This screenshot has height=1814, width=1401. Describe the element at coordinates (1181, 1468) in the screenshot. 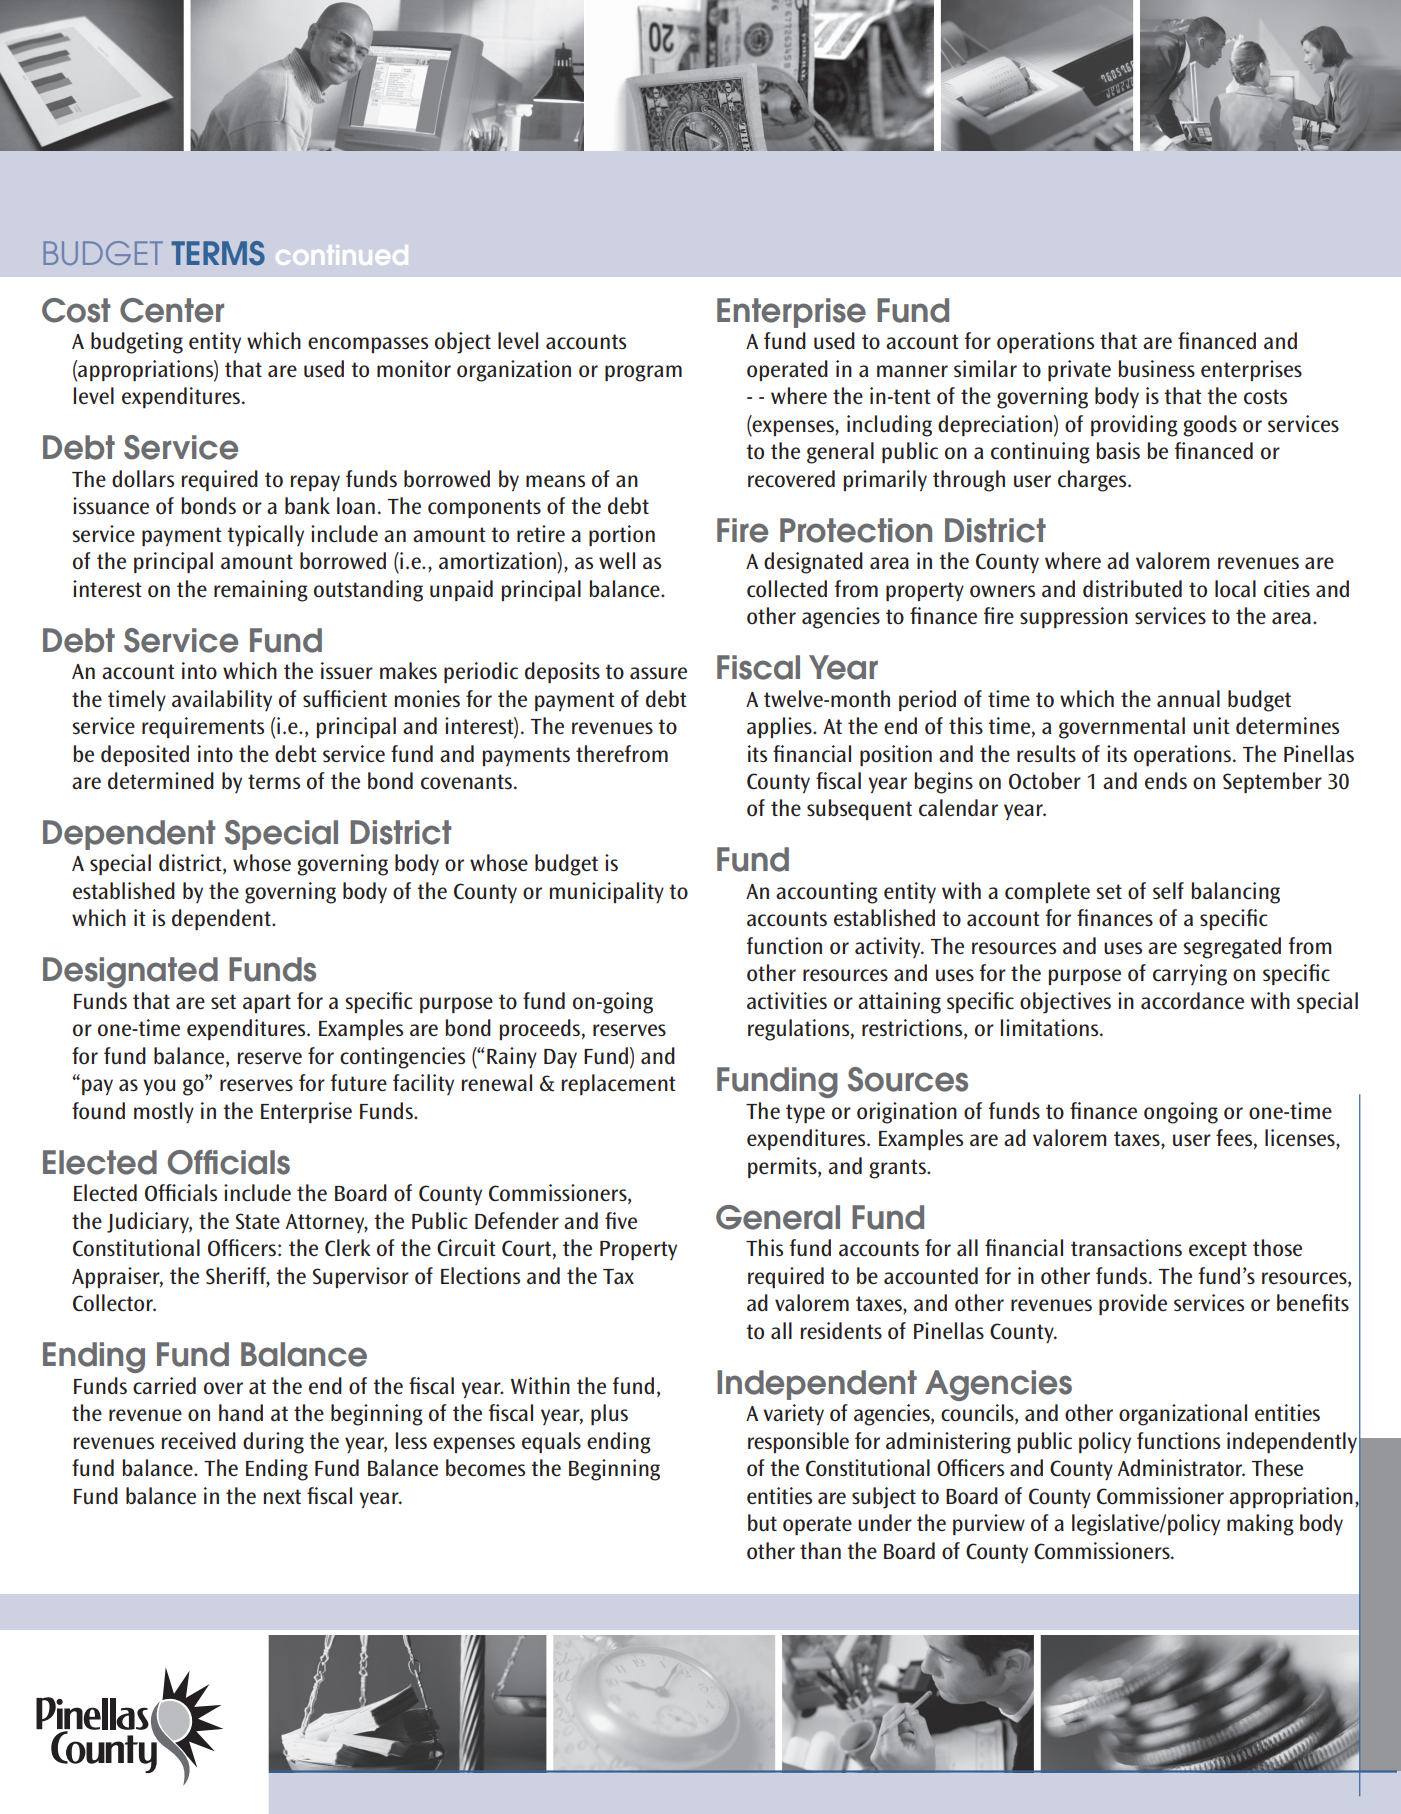

I see `Administrator` at that location.
